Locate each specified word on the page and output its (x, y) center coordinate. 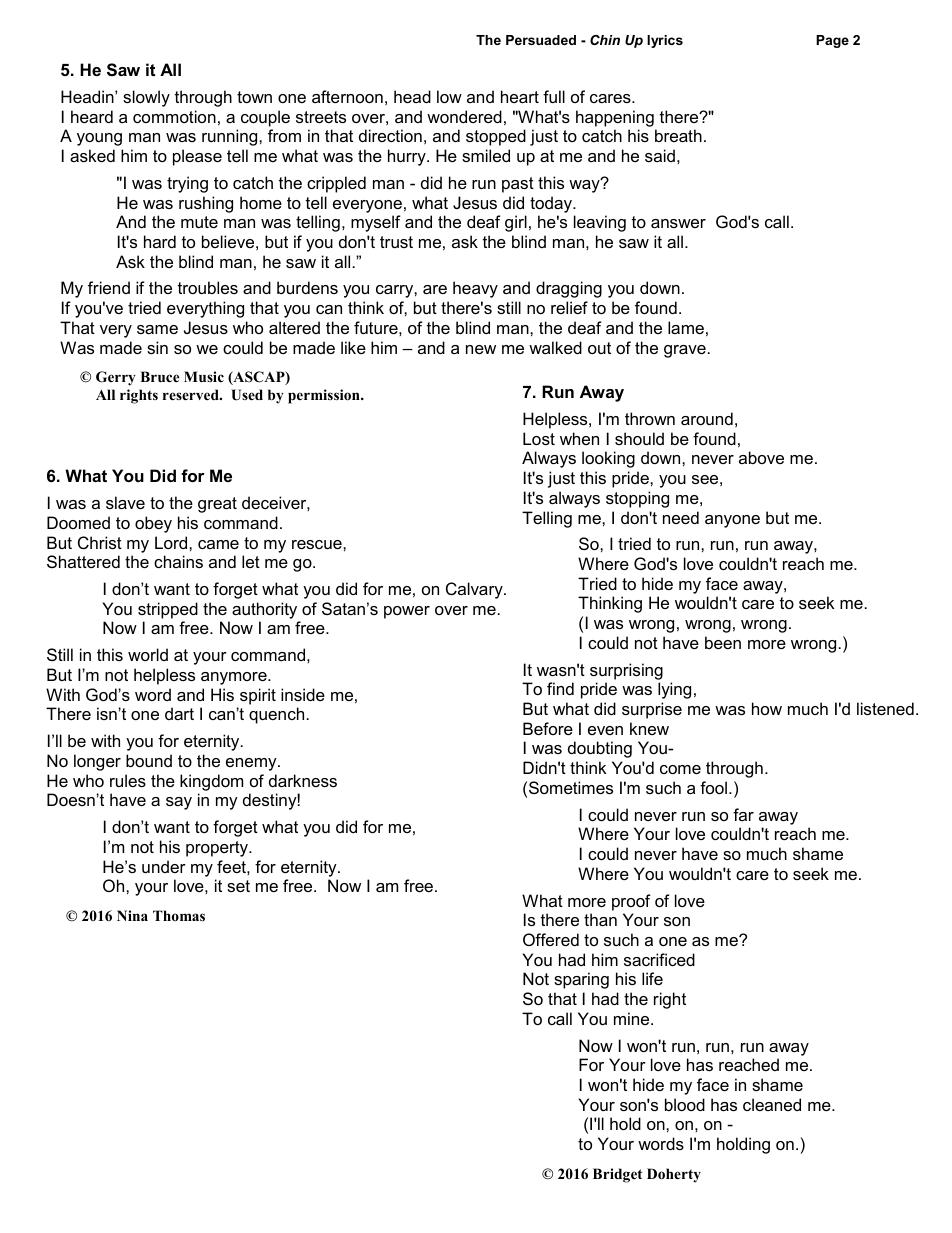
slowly (146, 98)
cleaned (772, 1104)
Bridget (617, 1175)
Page (832, 41)
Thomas (179, 915)
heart (520, 96)
